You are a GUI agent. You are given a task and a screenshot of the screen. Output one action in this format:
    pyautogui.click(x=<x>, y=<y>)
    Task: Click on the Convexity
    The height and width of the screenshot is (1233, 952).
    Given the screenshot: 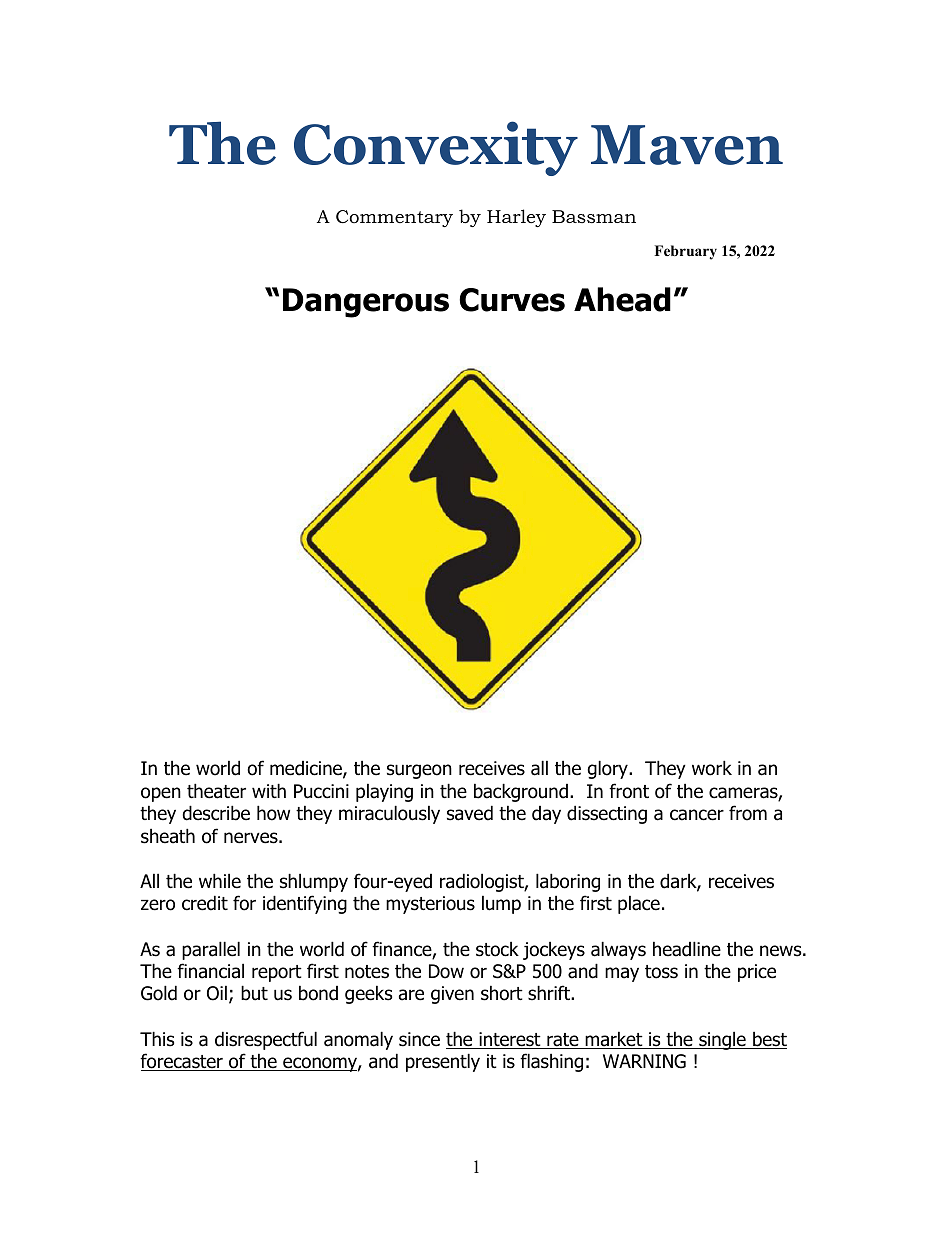 What is the action you would take?
    pyautogui.click(x=436, y=148)
